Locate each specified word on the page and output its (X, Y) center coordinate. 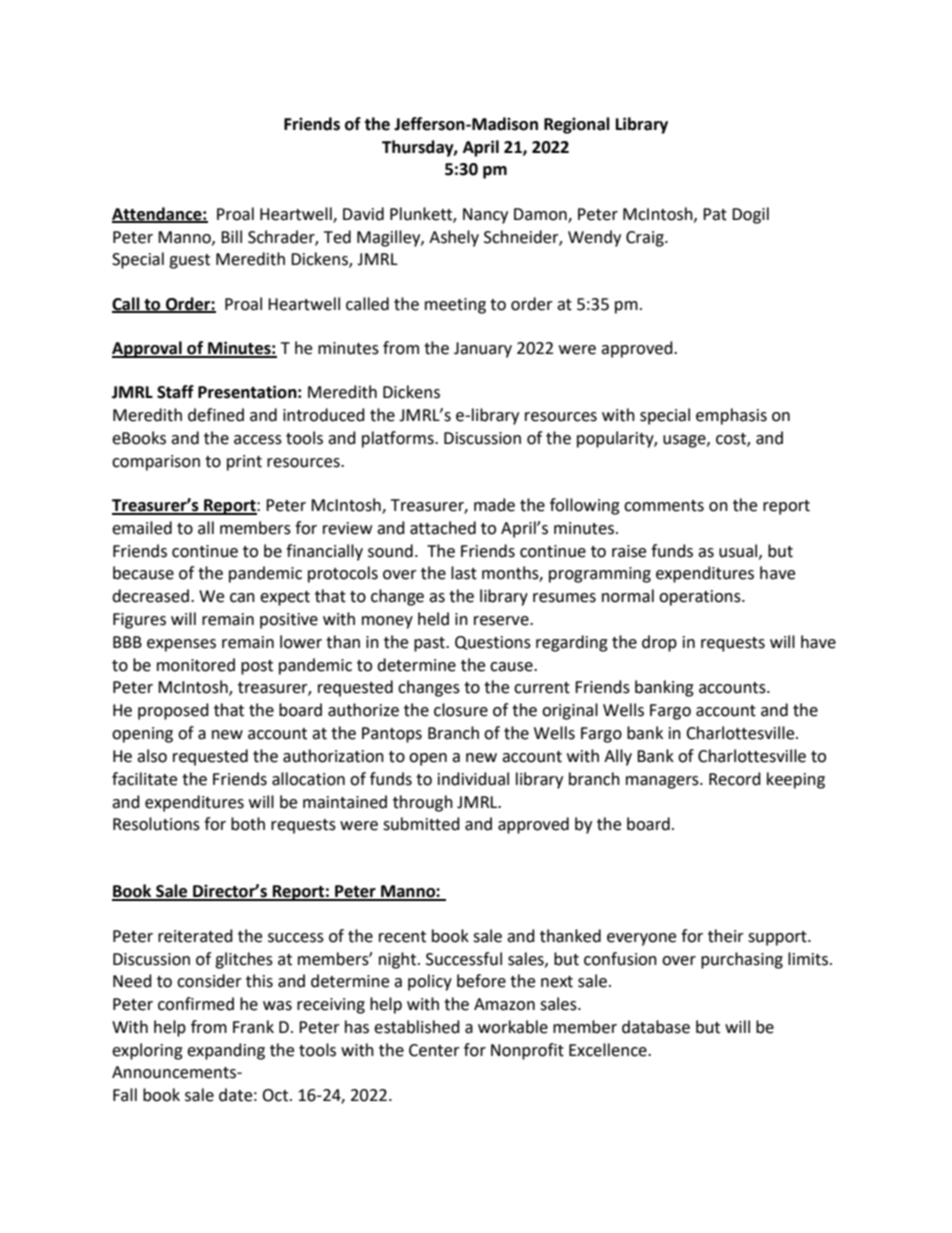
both (248, 824)
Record (735, 779)
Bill (231, 236)
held (433, 619)
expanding (226, 1051)
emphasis (731, 416)
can (242, 598)
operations (701, 598)
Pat (715, 214)
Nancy (485, 216)
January (483, 350)
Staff (175, 392)
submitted (421, 824)
